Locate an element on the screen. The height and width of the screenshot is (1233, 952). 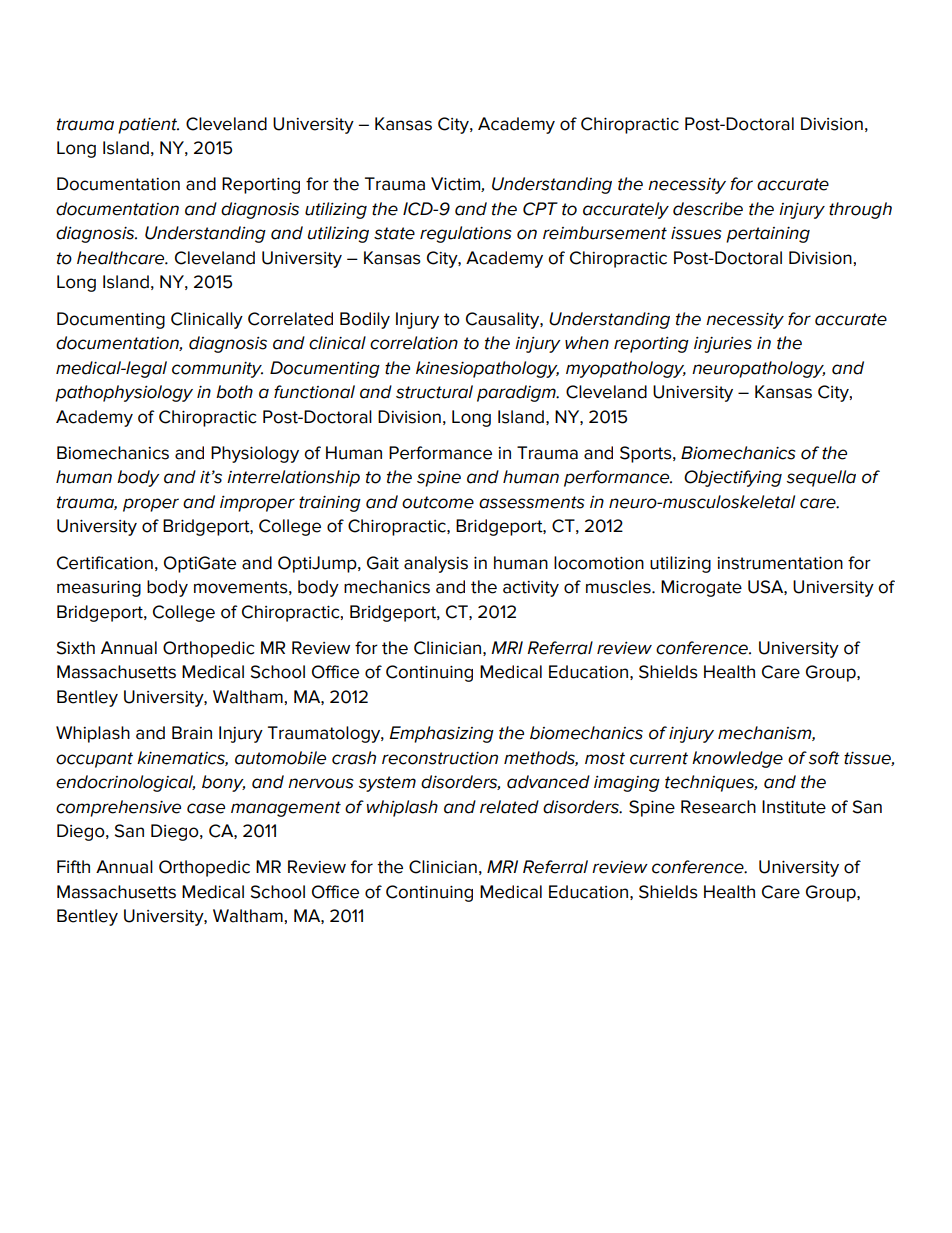
CPT is located at coordinates (540, 209).
